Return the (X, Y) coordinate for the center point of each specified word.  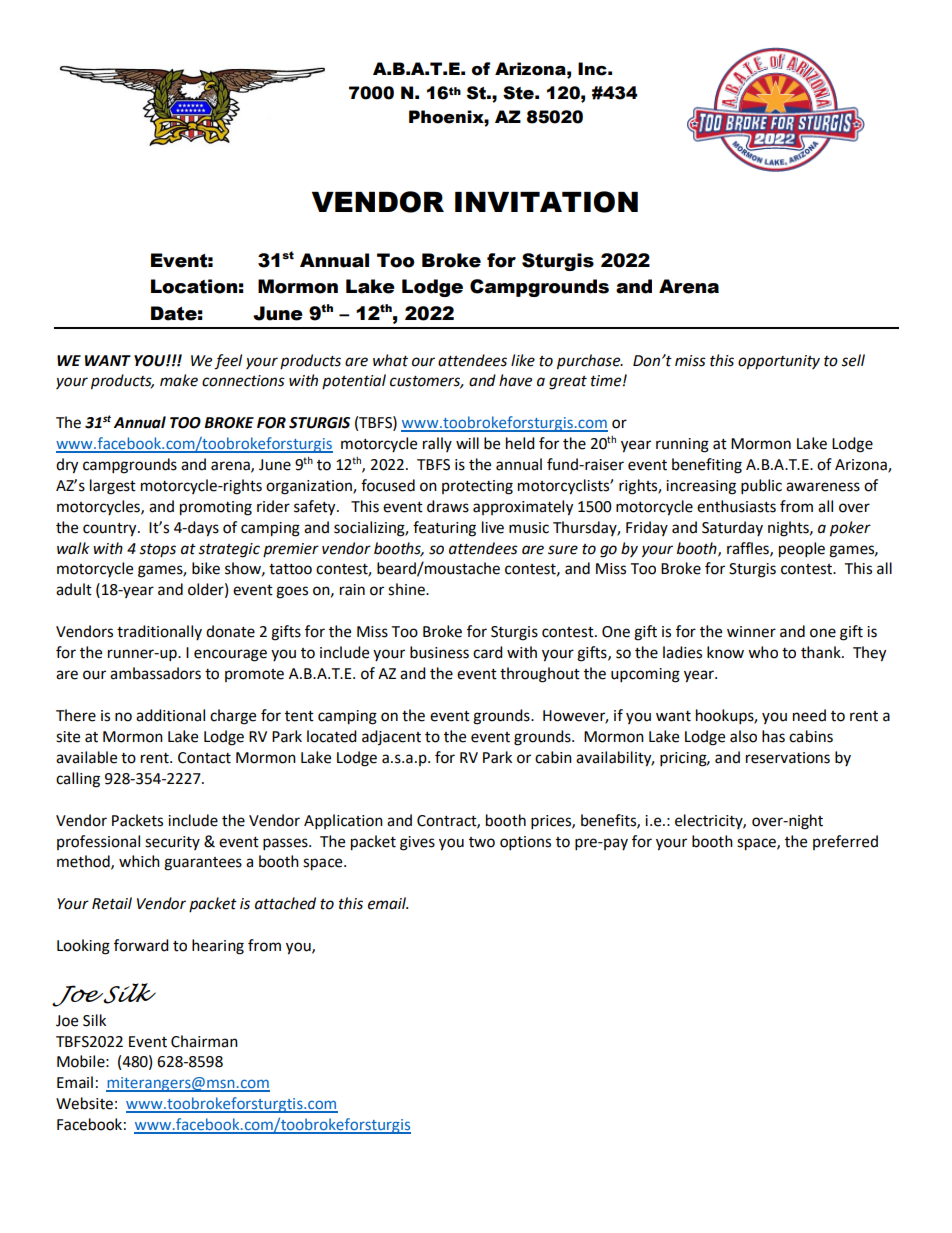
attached (285, 903)
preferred (845, 842)
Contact (204, 758)
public (761, 487)
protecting (477, 487)
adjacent (391, 737)
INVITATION (546, 202)
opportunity (779, 362)
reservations (788, 758)
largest (113, 487)
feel (228, 362)
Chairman (204, 1041)
